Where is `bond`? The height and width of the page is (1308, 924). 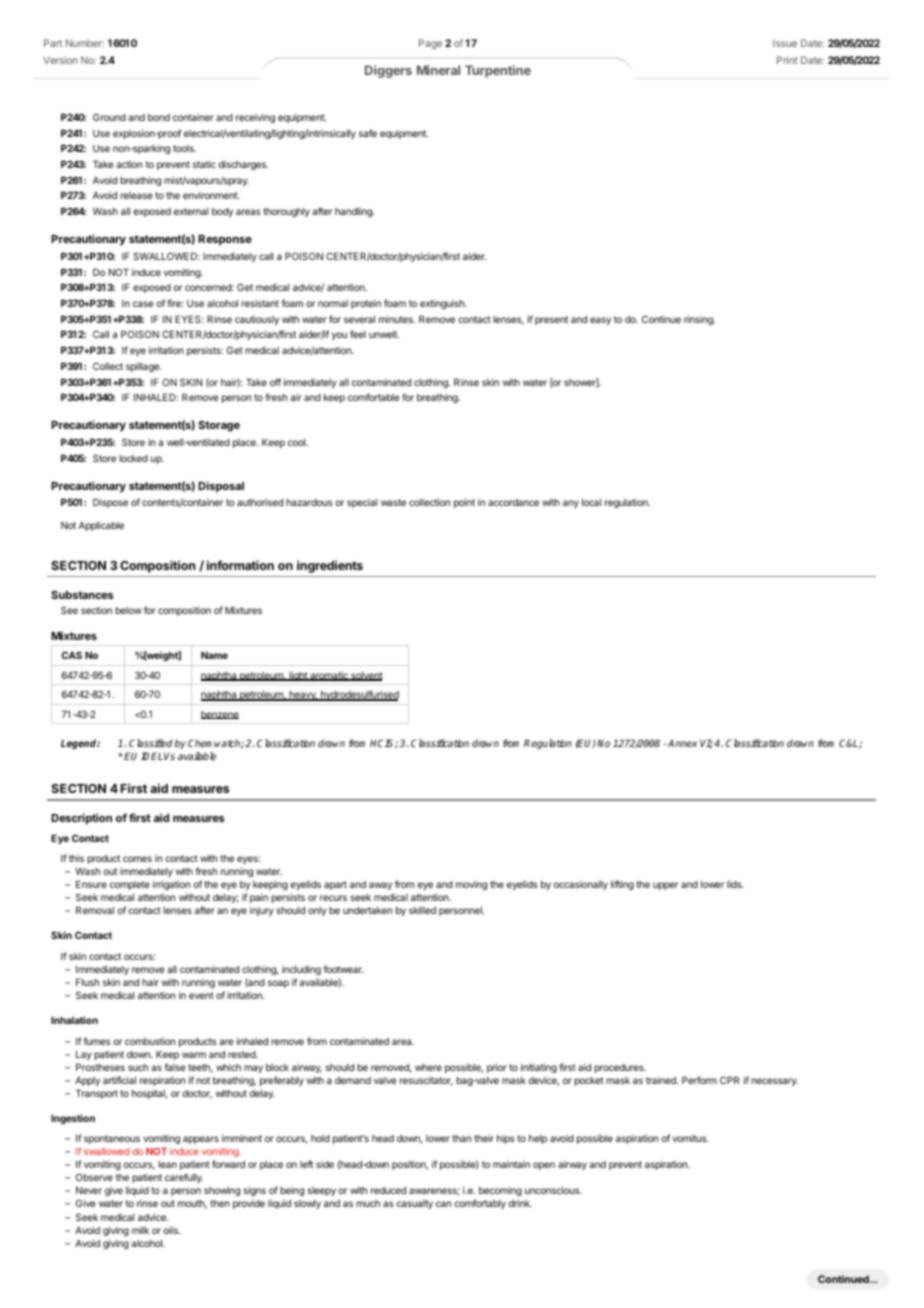 bond is located at coordinates (159, 117).
